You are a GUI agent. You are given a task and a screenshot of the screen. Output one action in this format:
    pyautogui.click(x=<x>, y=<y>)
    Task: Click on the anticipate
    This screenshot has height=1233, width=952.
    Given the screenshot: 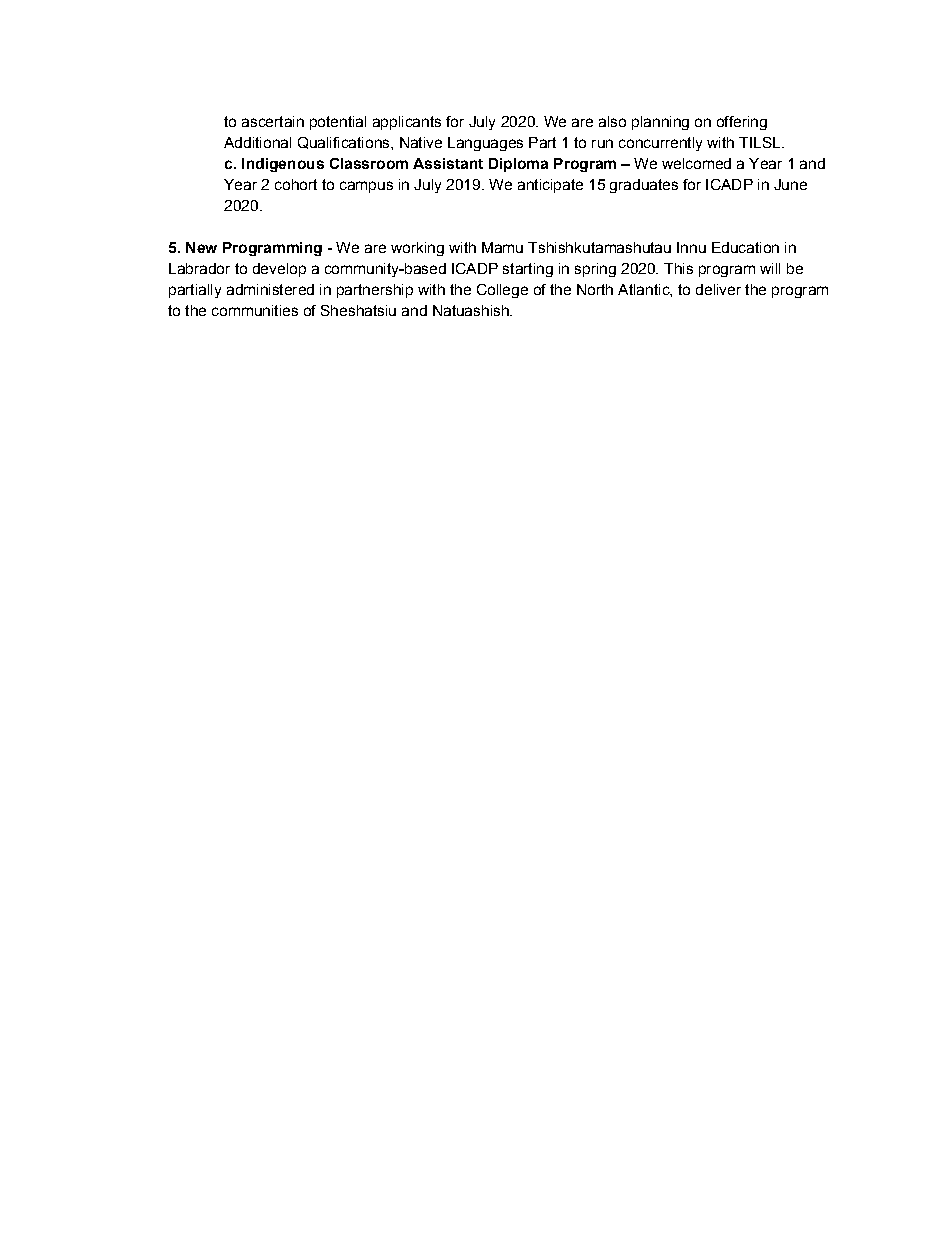 What is the action you would take?
    pyautogui.click(x=550, y=186)
